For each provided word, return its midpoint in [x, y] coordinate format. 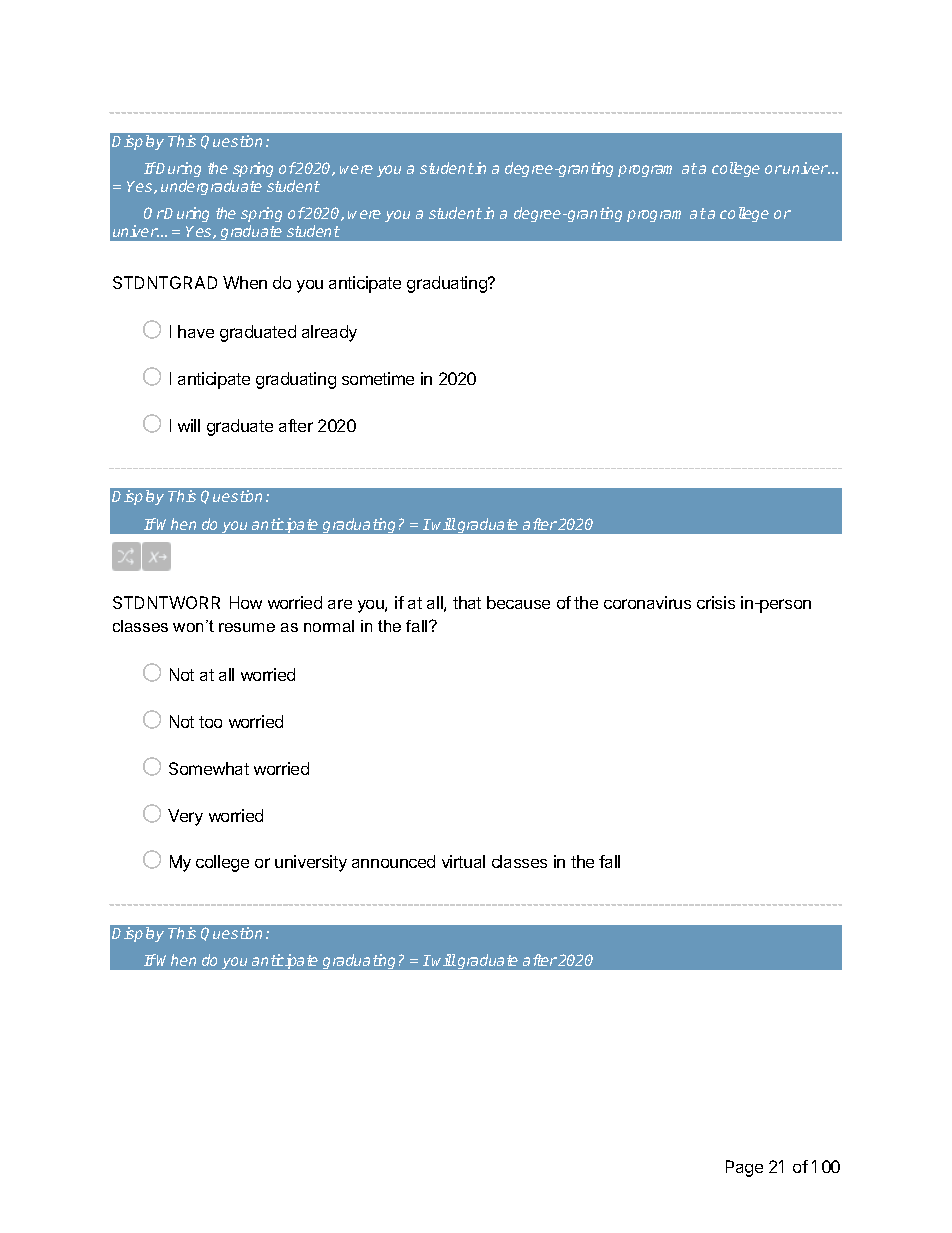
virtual [463, 861]
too [210, 722]
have [196, 331]
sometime [378, 378]
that [467, 602]
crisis [716, 602]
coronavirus [647, 602]
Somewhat [209, 768]
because [518, 602]
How [246, 602]
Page [744, 1168]
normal [329, 626]
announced [393, 861]
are [340, 604]
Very [185, 817]
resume [247, 627]
